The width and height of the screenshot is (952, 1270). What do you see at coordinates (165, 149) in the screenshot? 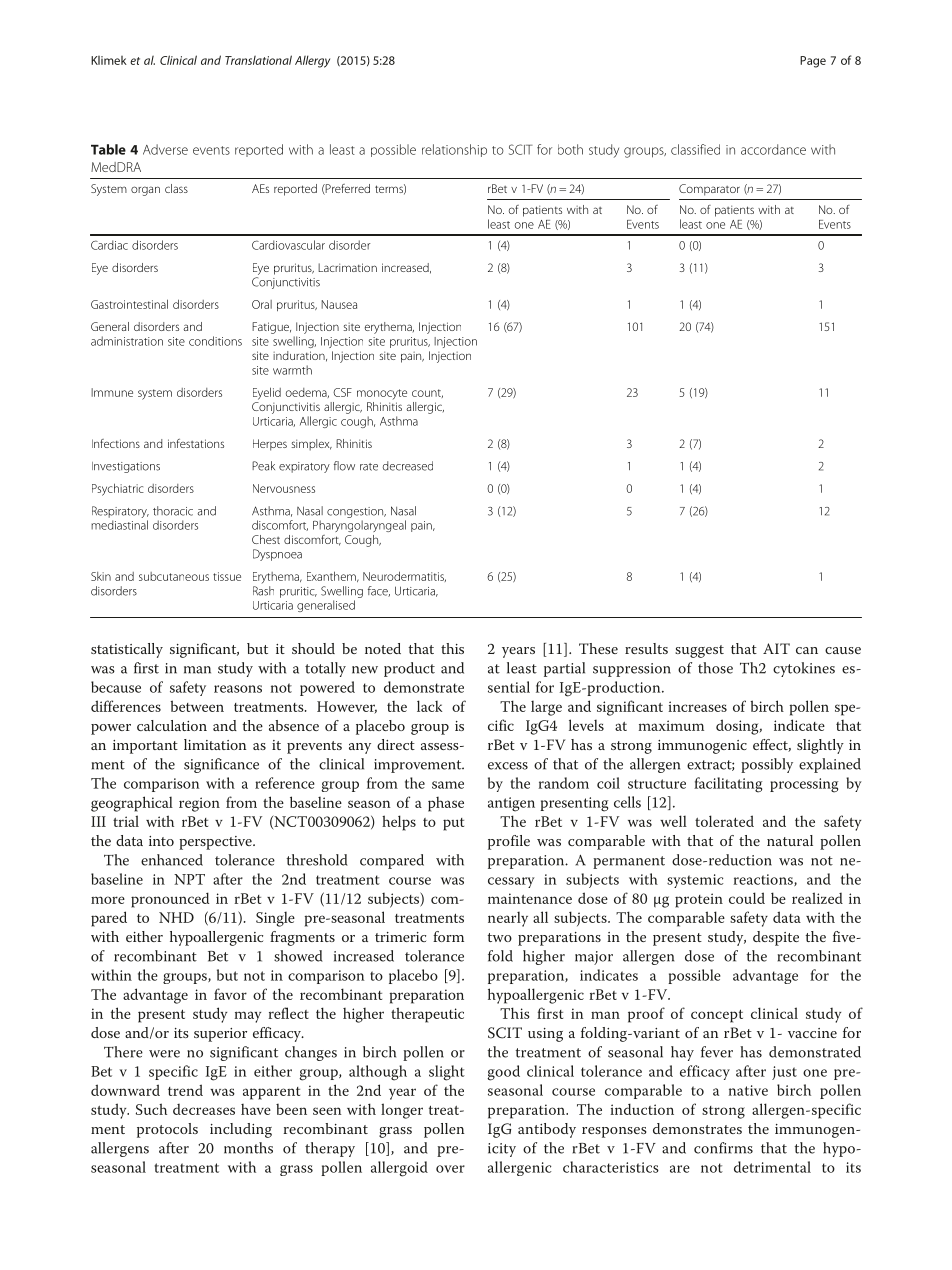
I see `Adverse` at bounding box center [165, 149].
